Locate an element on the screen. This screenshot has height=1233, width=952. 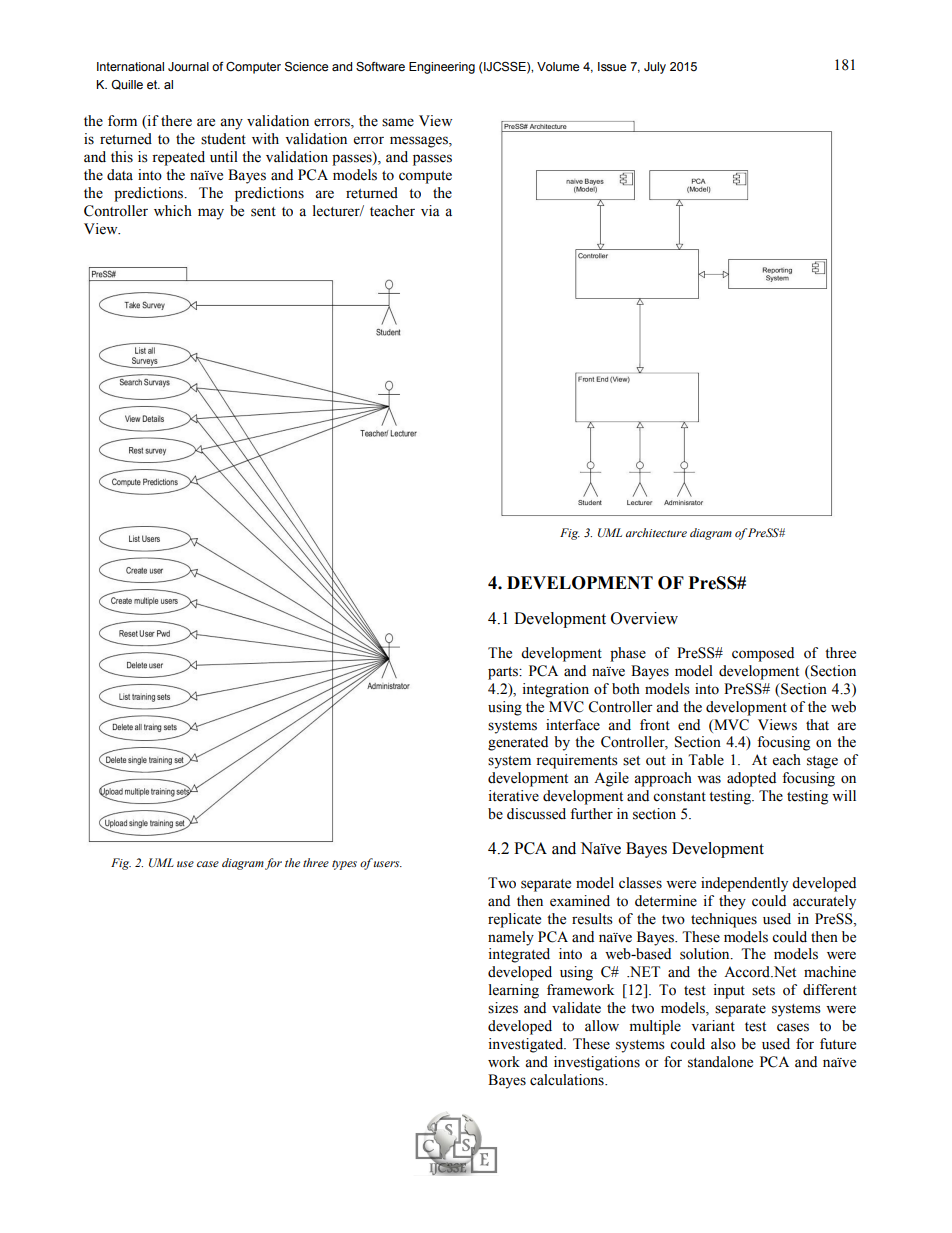
composed is located at coordinates (763, 654).
